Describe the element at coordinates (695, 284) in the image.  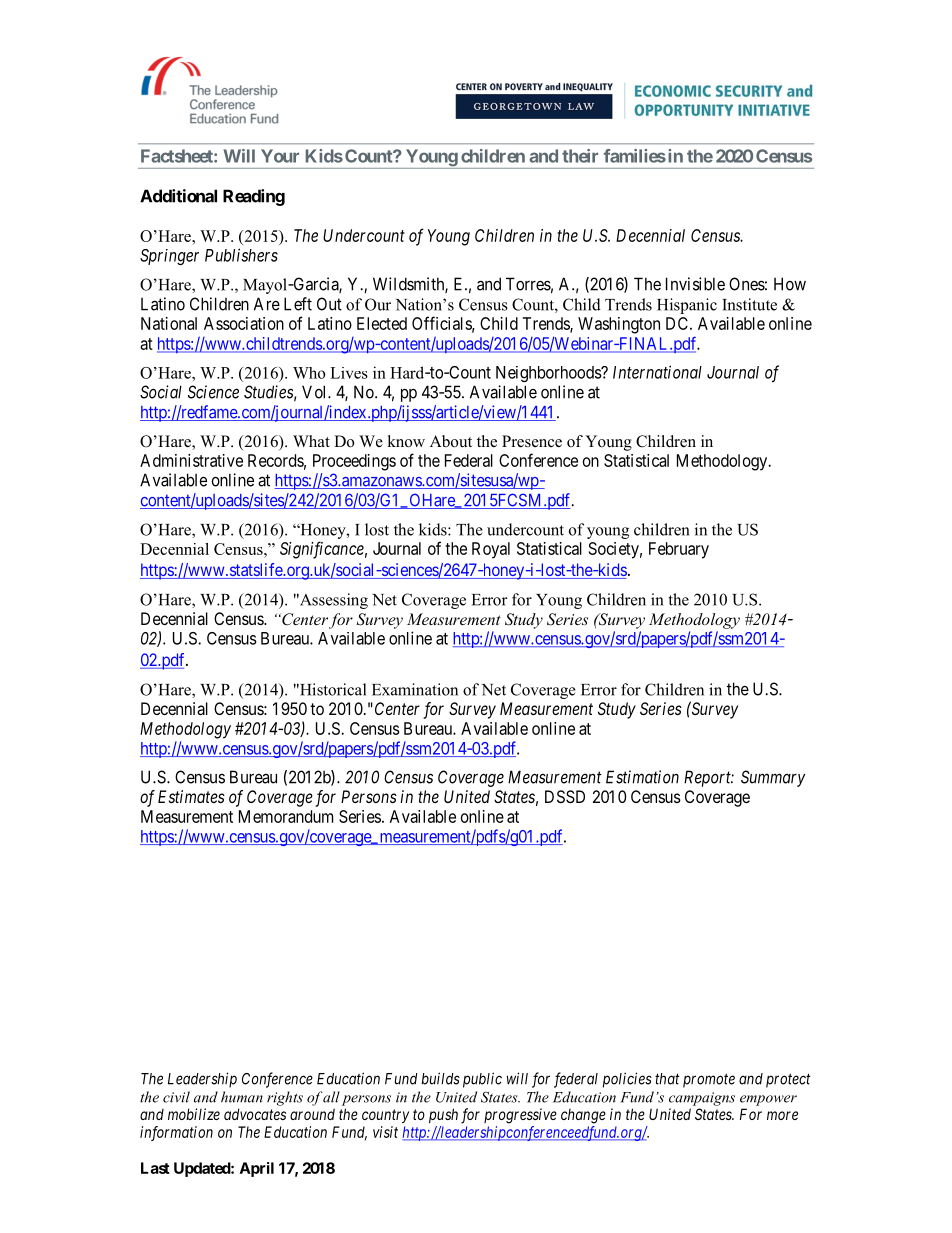
I see `Invisible` at that location.
